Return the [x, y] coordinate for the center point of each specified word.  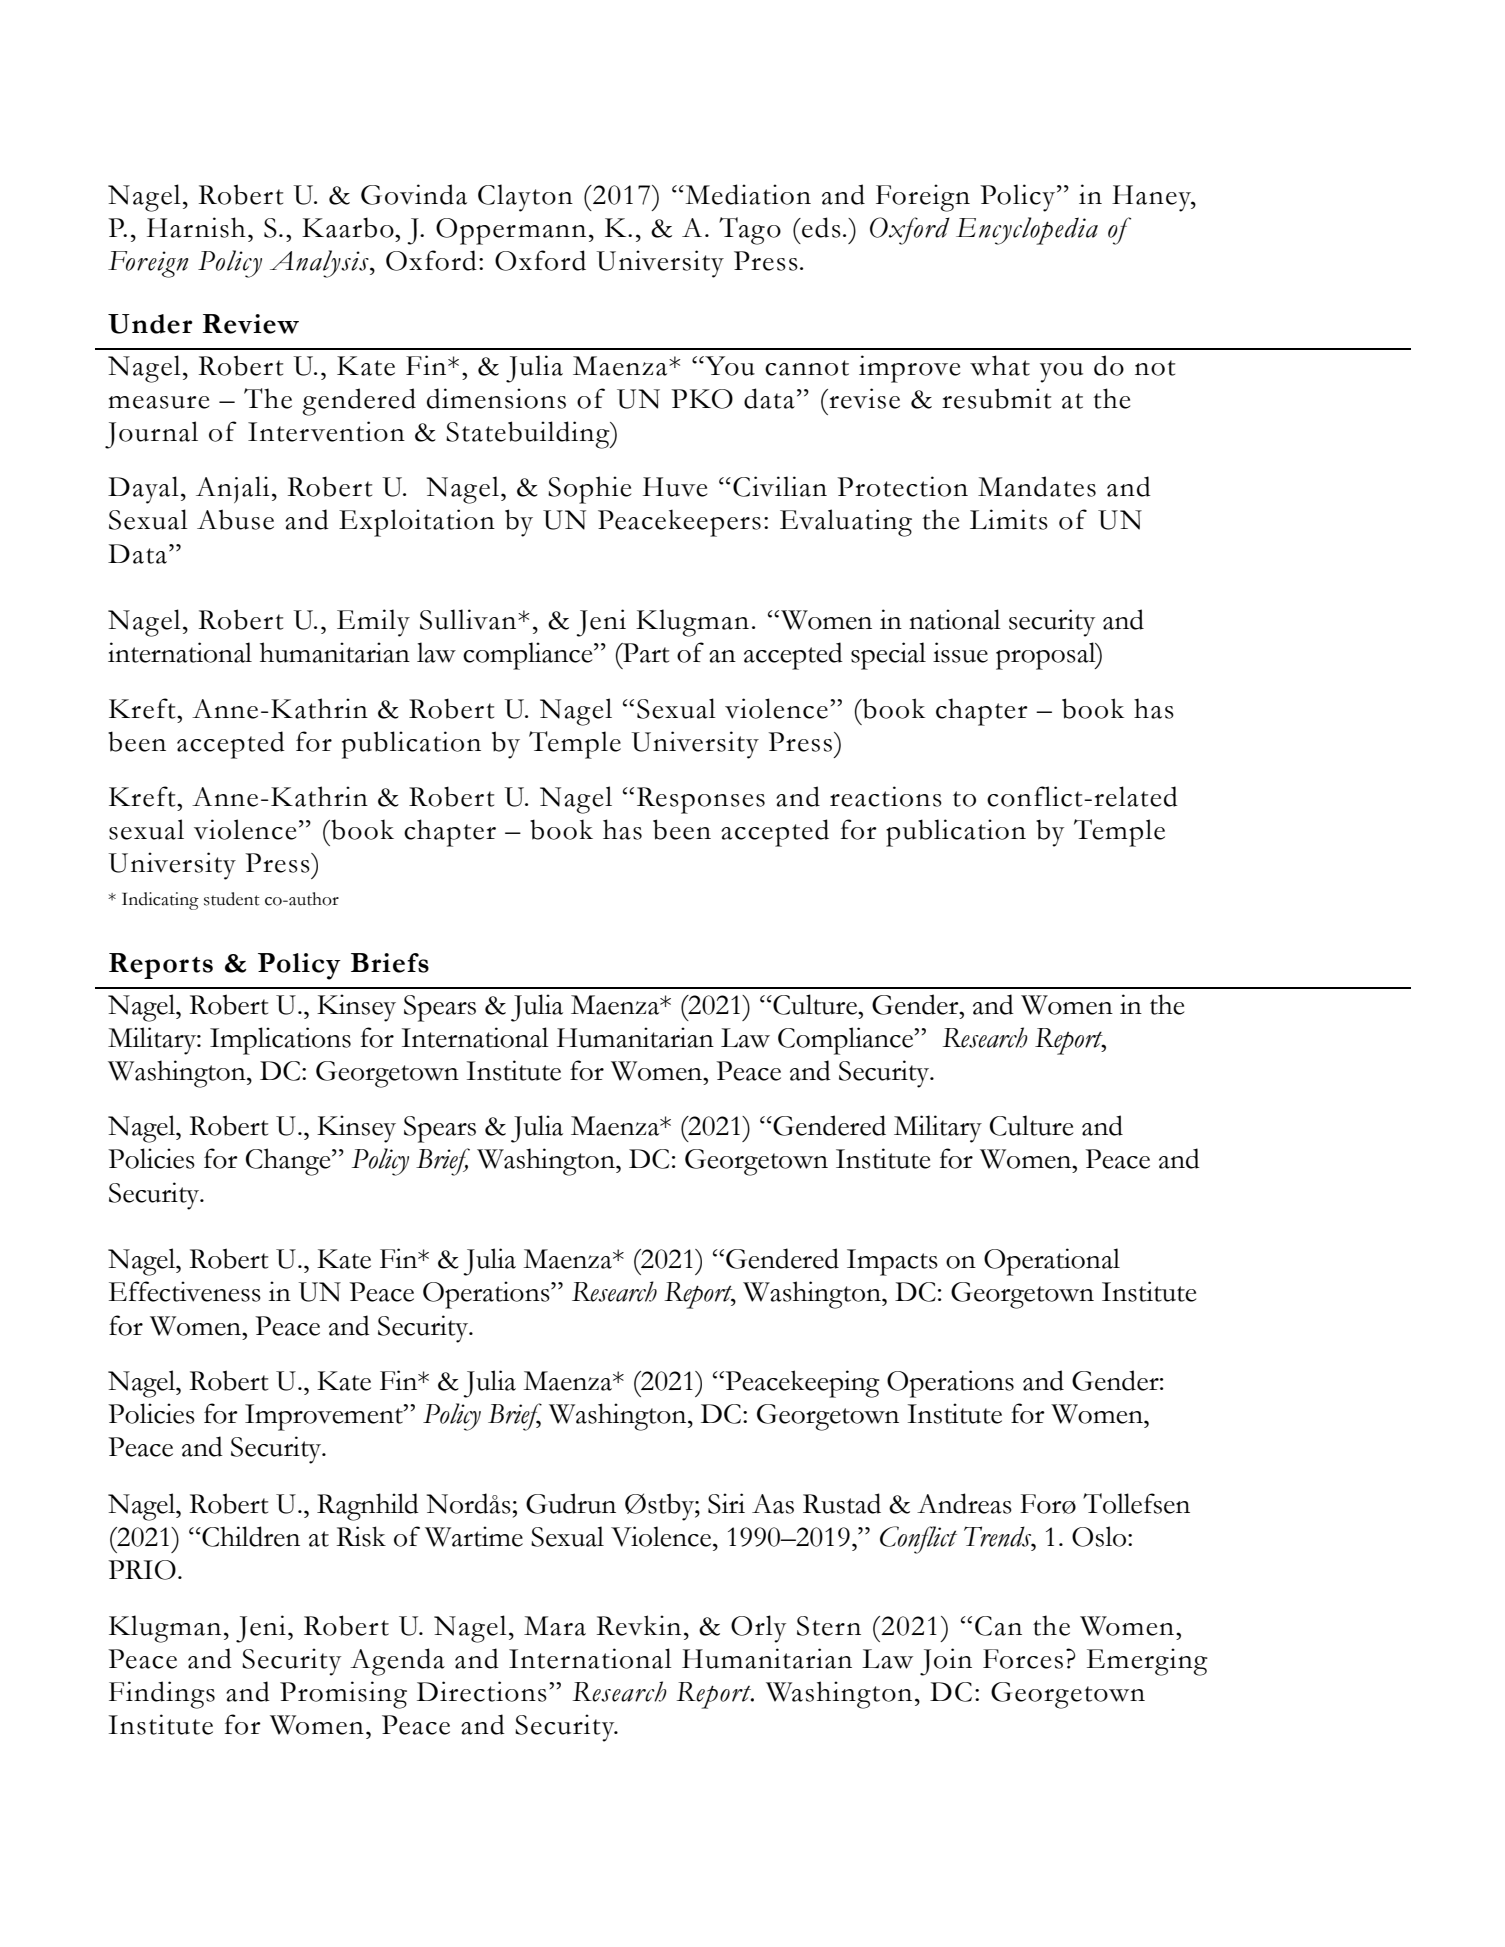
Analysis [320, 264]
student [232, 899]
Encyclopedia [1027, 231]
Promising [343, 1695]
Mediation [747, 194]
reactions [886, 796]
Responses [701, 800]
